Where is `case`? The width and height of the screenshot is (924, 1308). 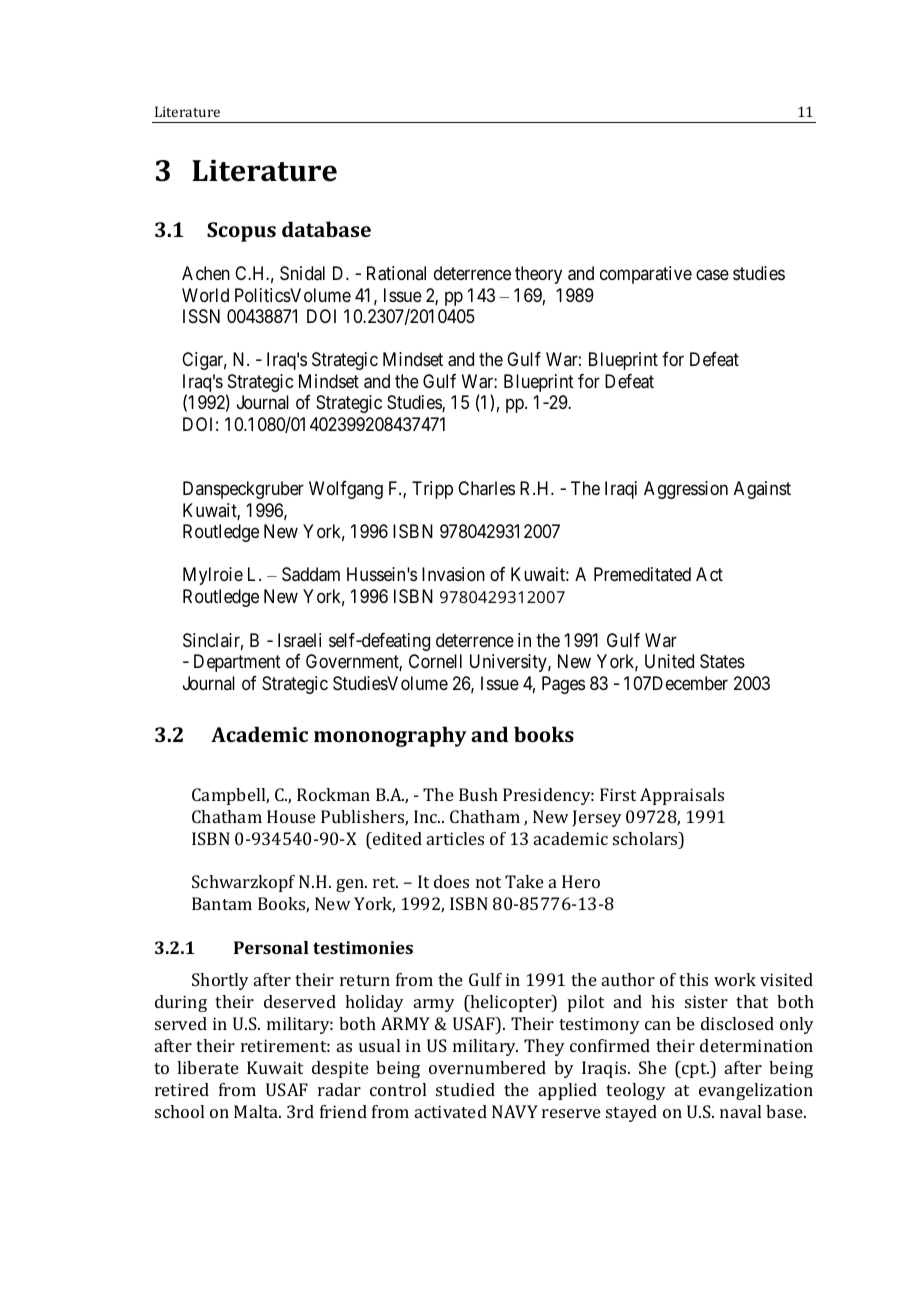
case is located at coordinates (712, 275).
